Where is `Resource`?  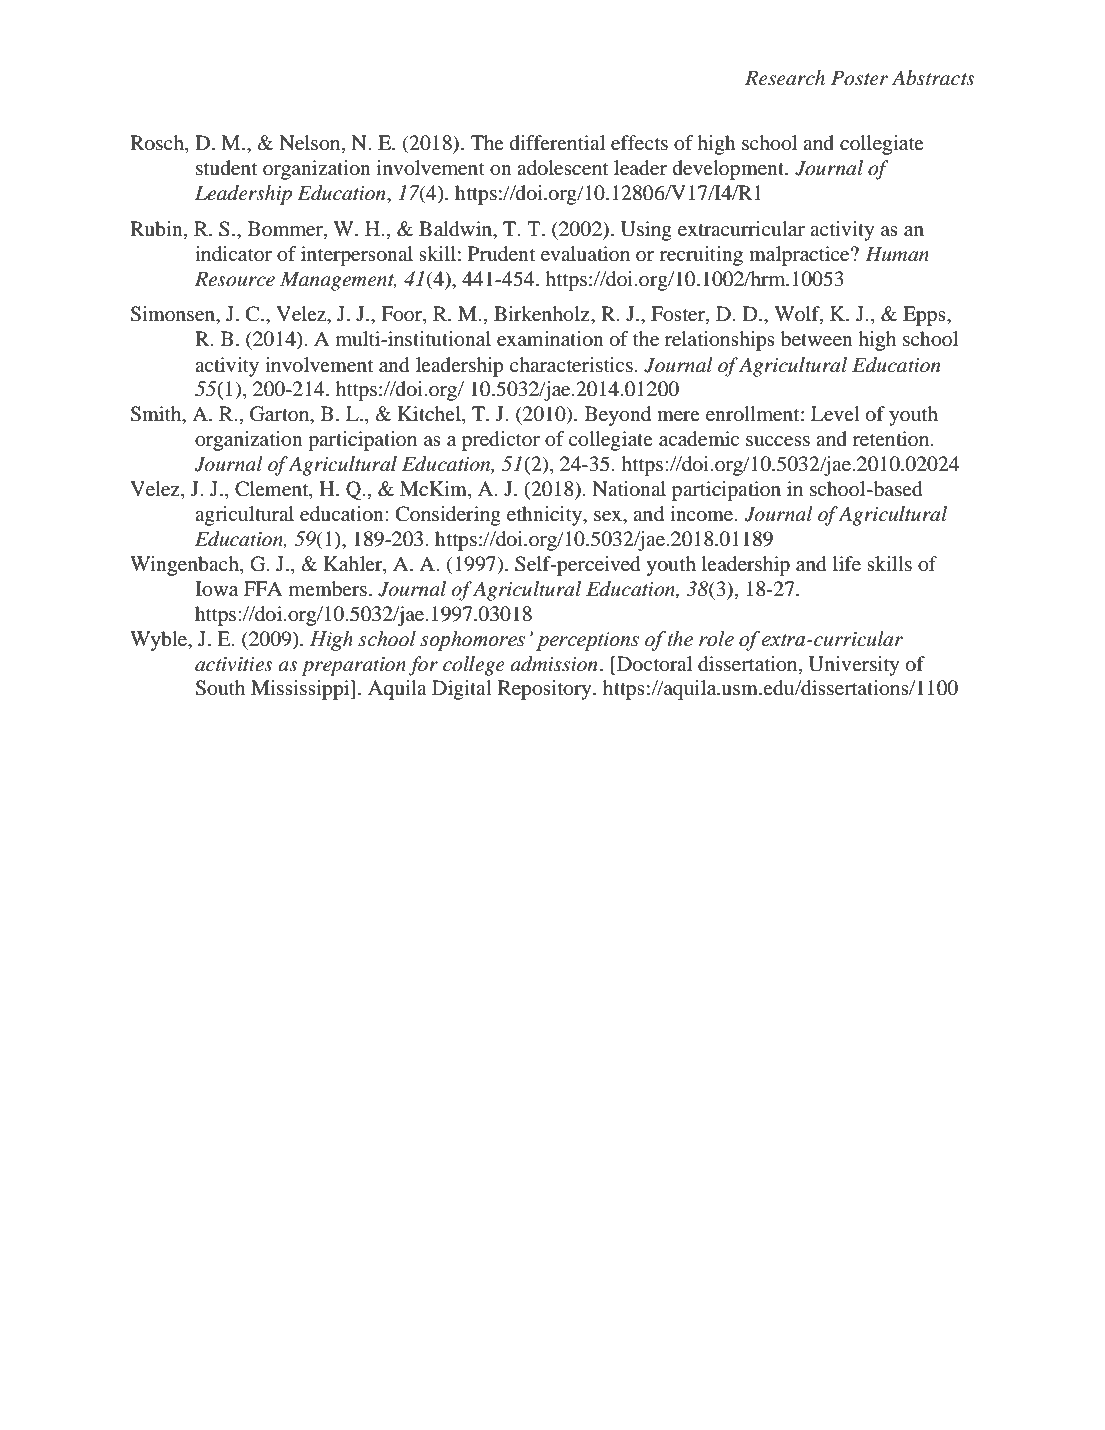 Resource is located at coordinates (235, 279).
